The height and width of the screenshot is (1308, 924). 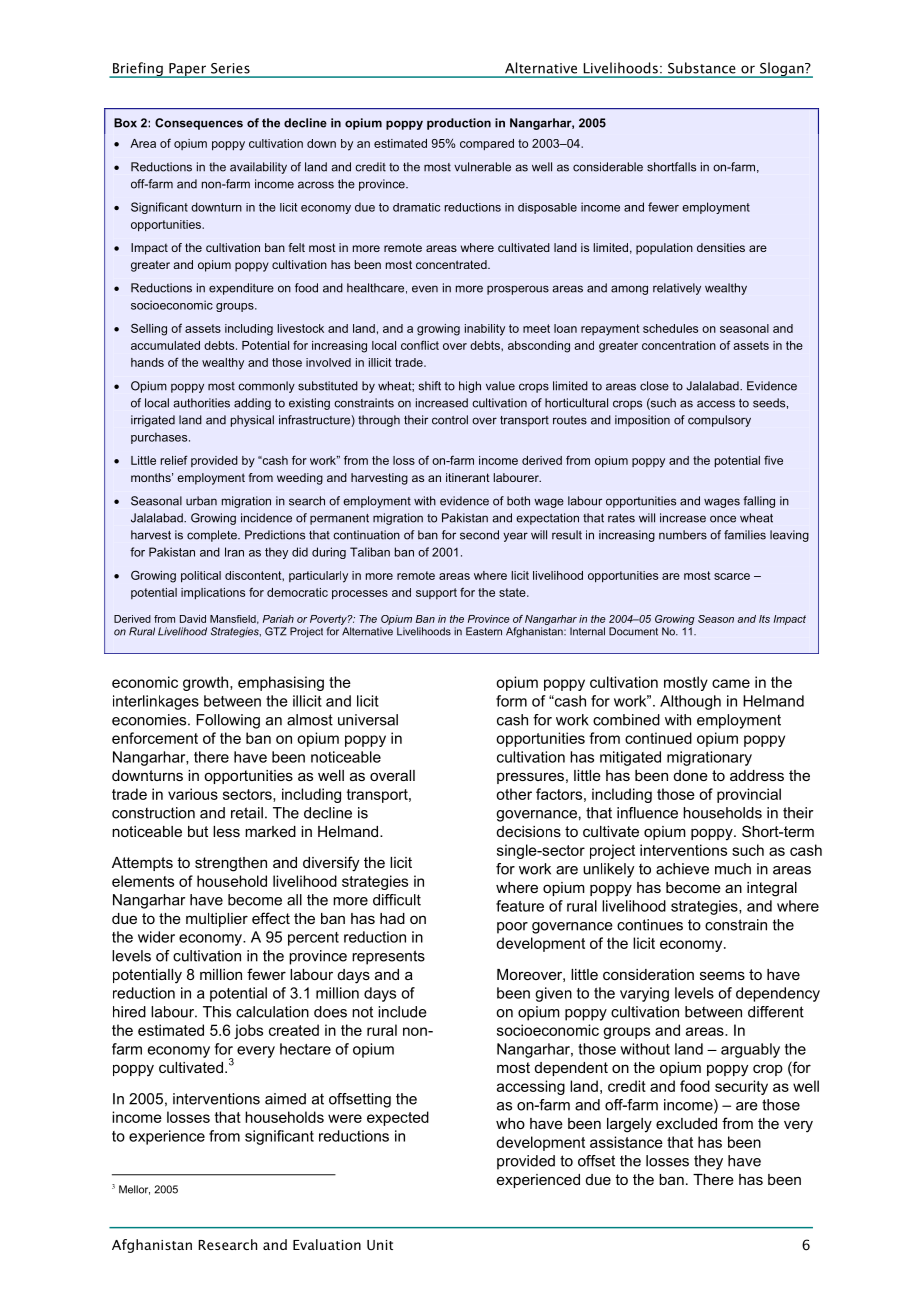 I want to click on authorities, so click(x=201, y=403).
